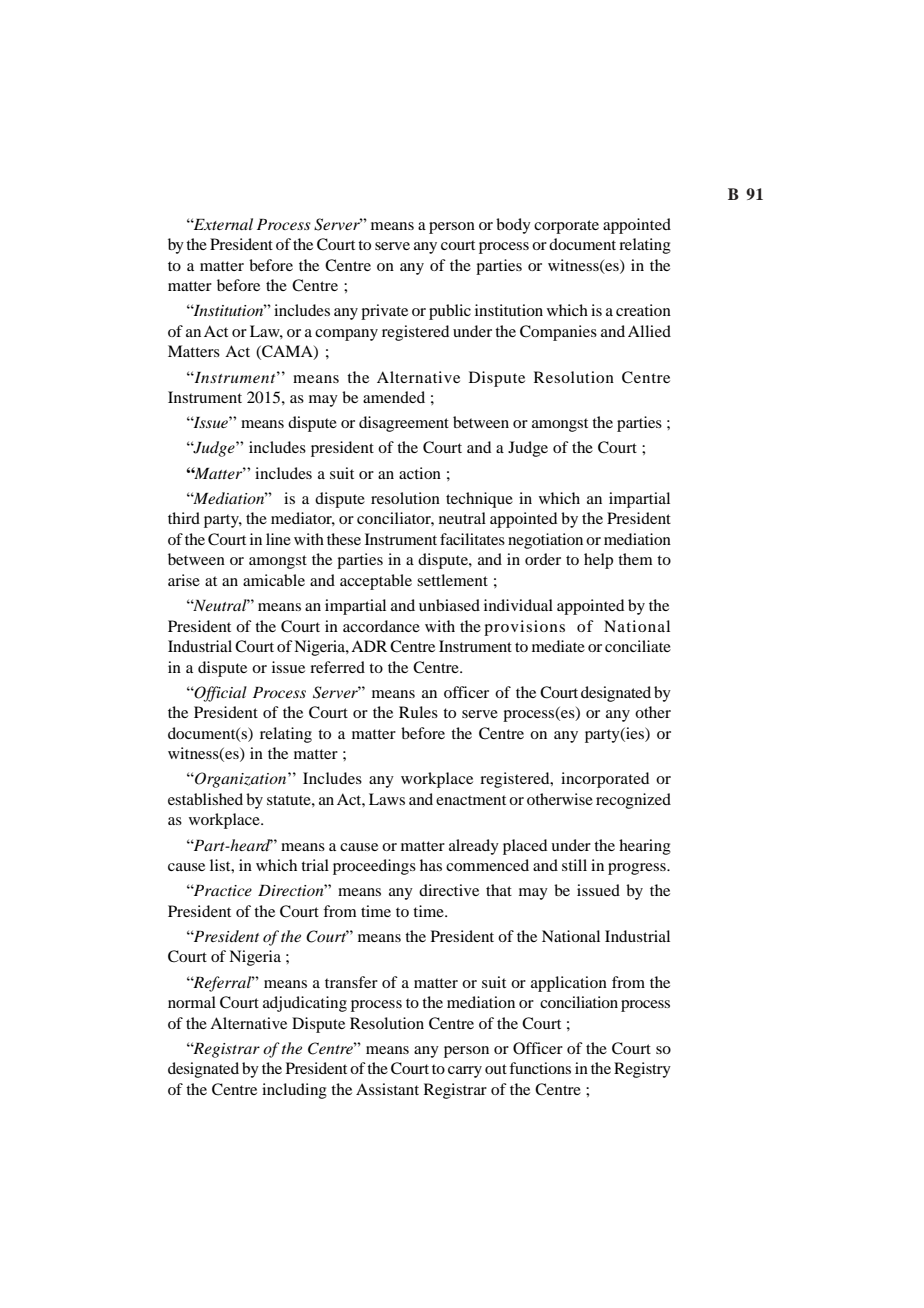  I want to click on Assistant, so click(387, 1089).
